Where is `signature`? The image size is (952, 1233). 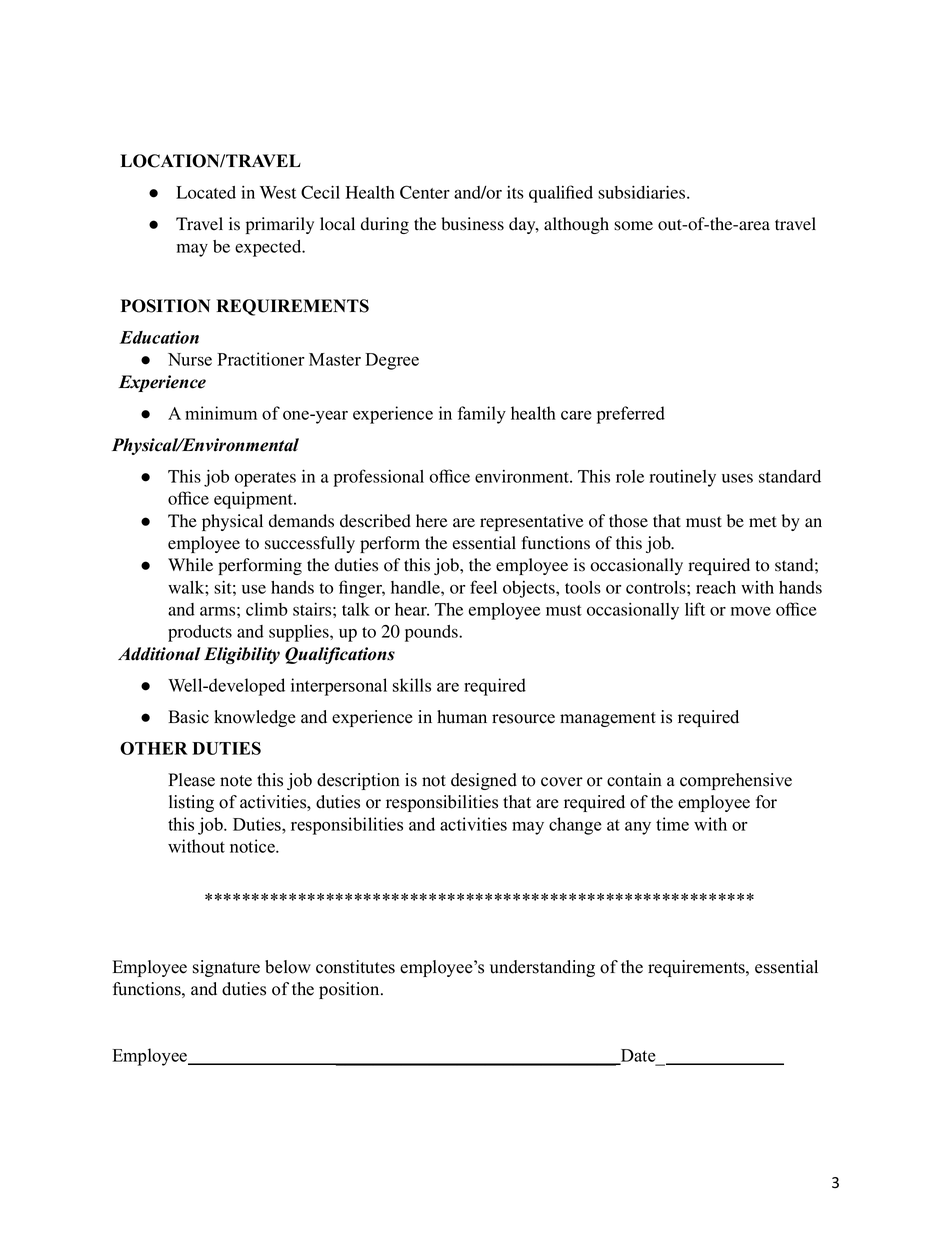 signature is located at coordinates (226, 968).
